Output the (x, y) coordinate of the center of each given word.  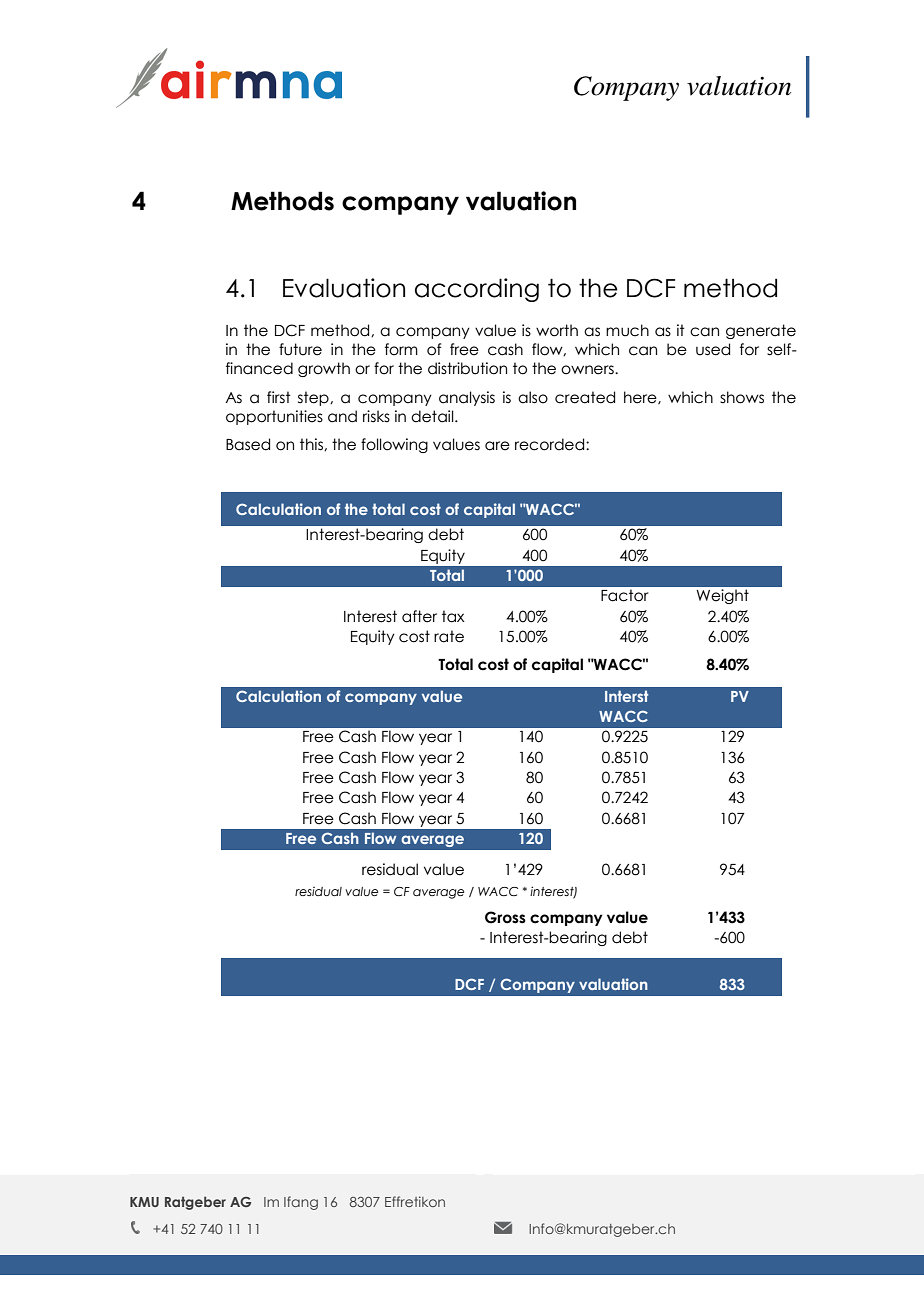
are (497, 446)
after (419, 616)
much (627, 330)
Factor (625, 595)
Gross (505, 917)
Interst (626, 696)
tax (453, 616)
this (312, 444)
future (300, 349)
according (477, 290)
